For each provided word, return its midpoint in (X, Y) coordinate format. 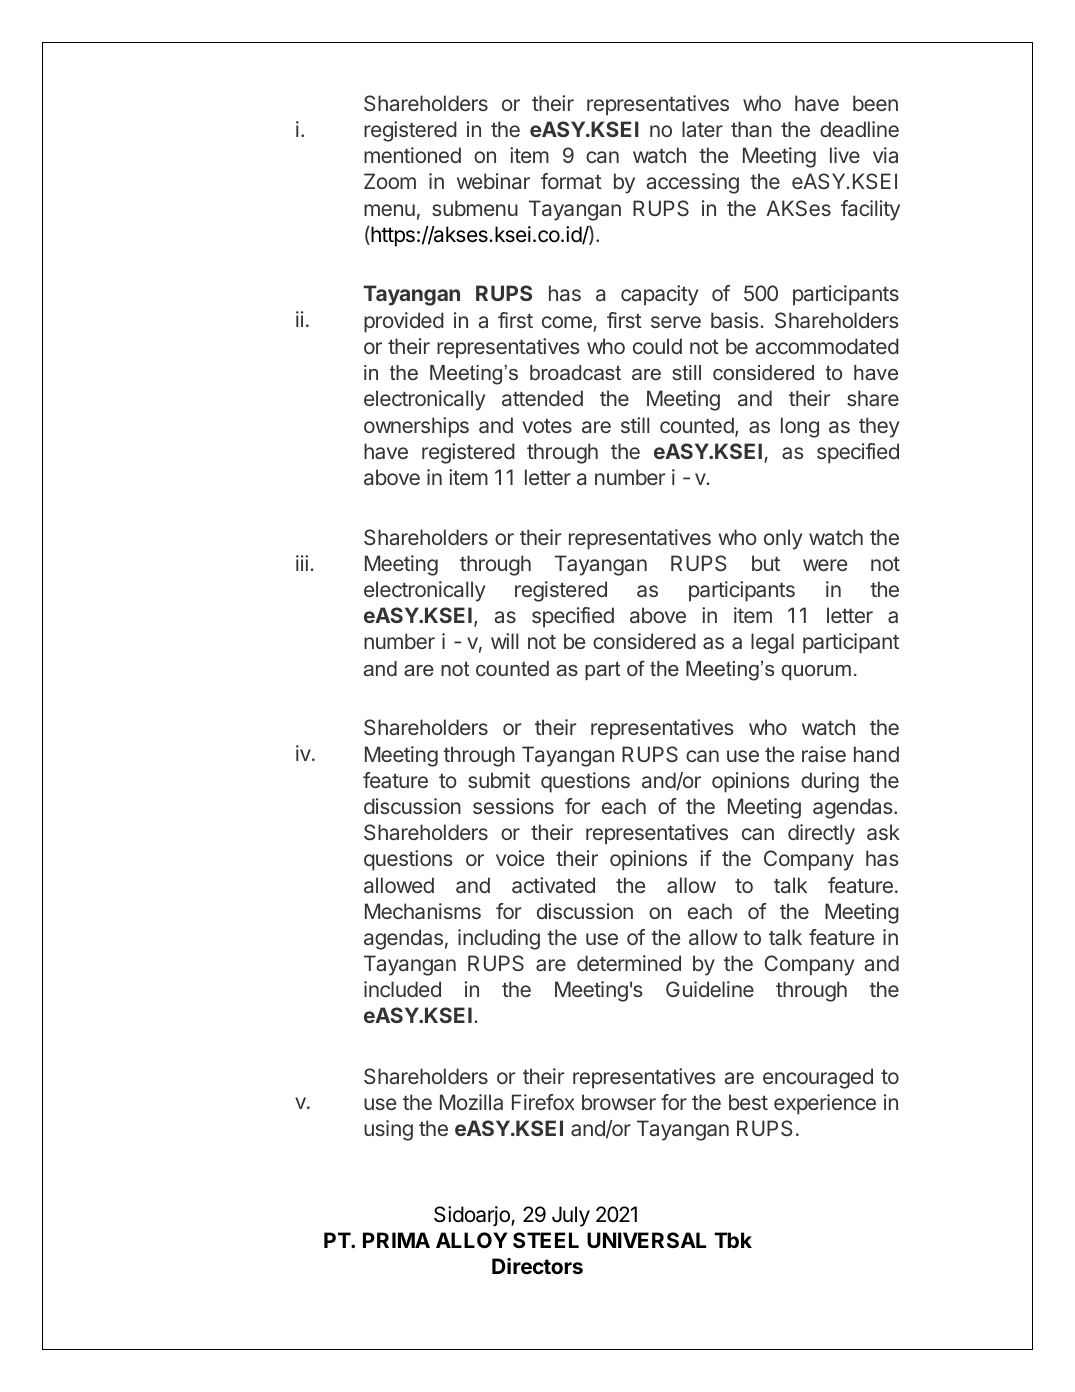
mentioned (412, 155)
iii (302, 563)
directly (821, 834)
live (845, 155)
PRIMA (396, 1240)
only (783, 539)
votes (547, 425)
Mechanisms (423, 911)
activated (553, 885)
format (571, 181)
